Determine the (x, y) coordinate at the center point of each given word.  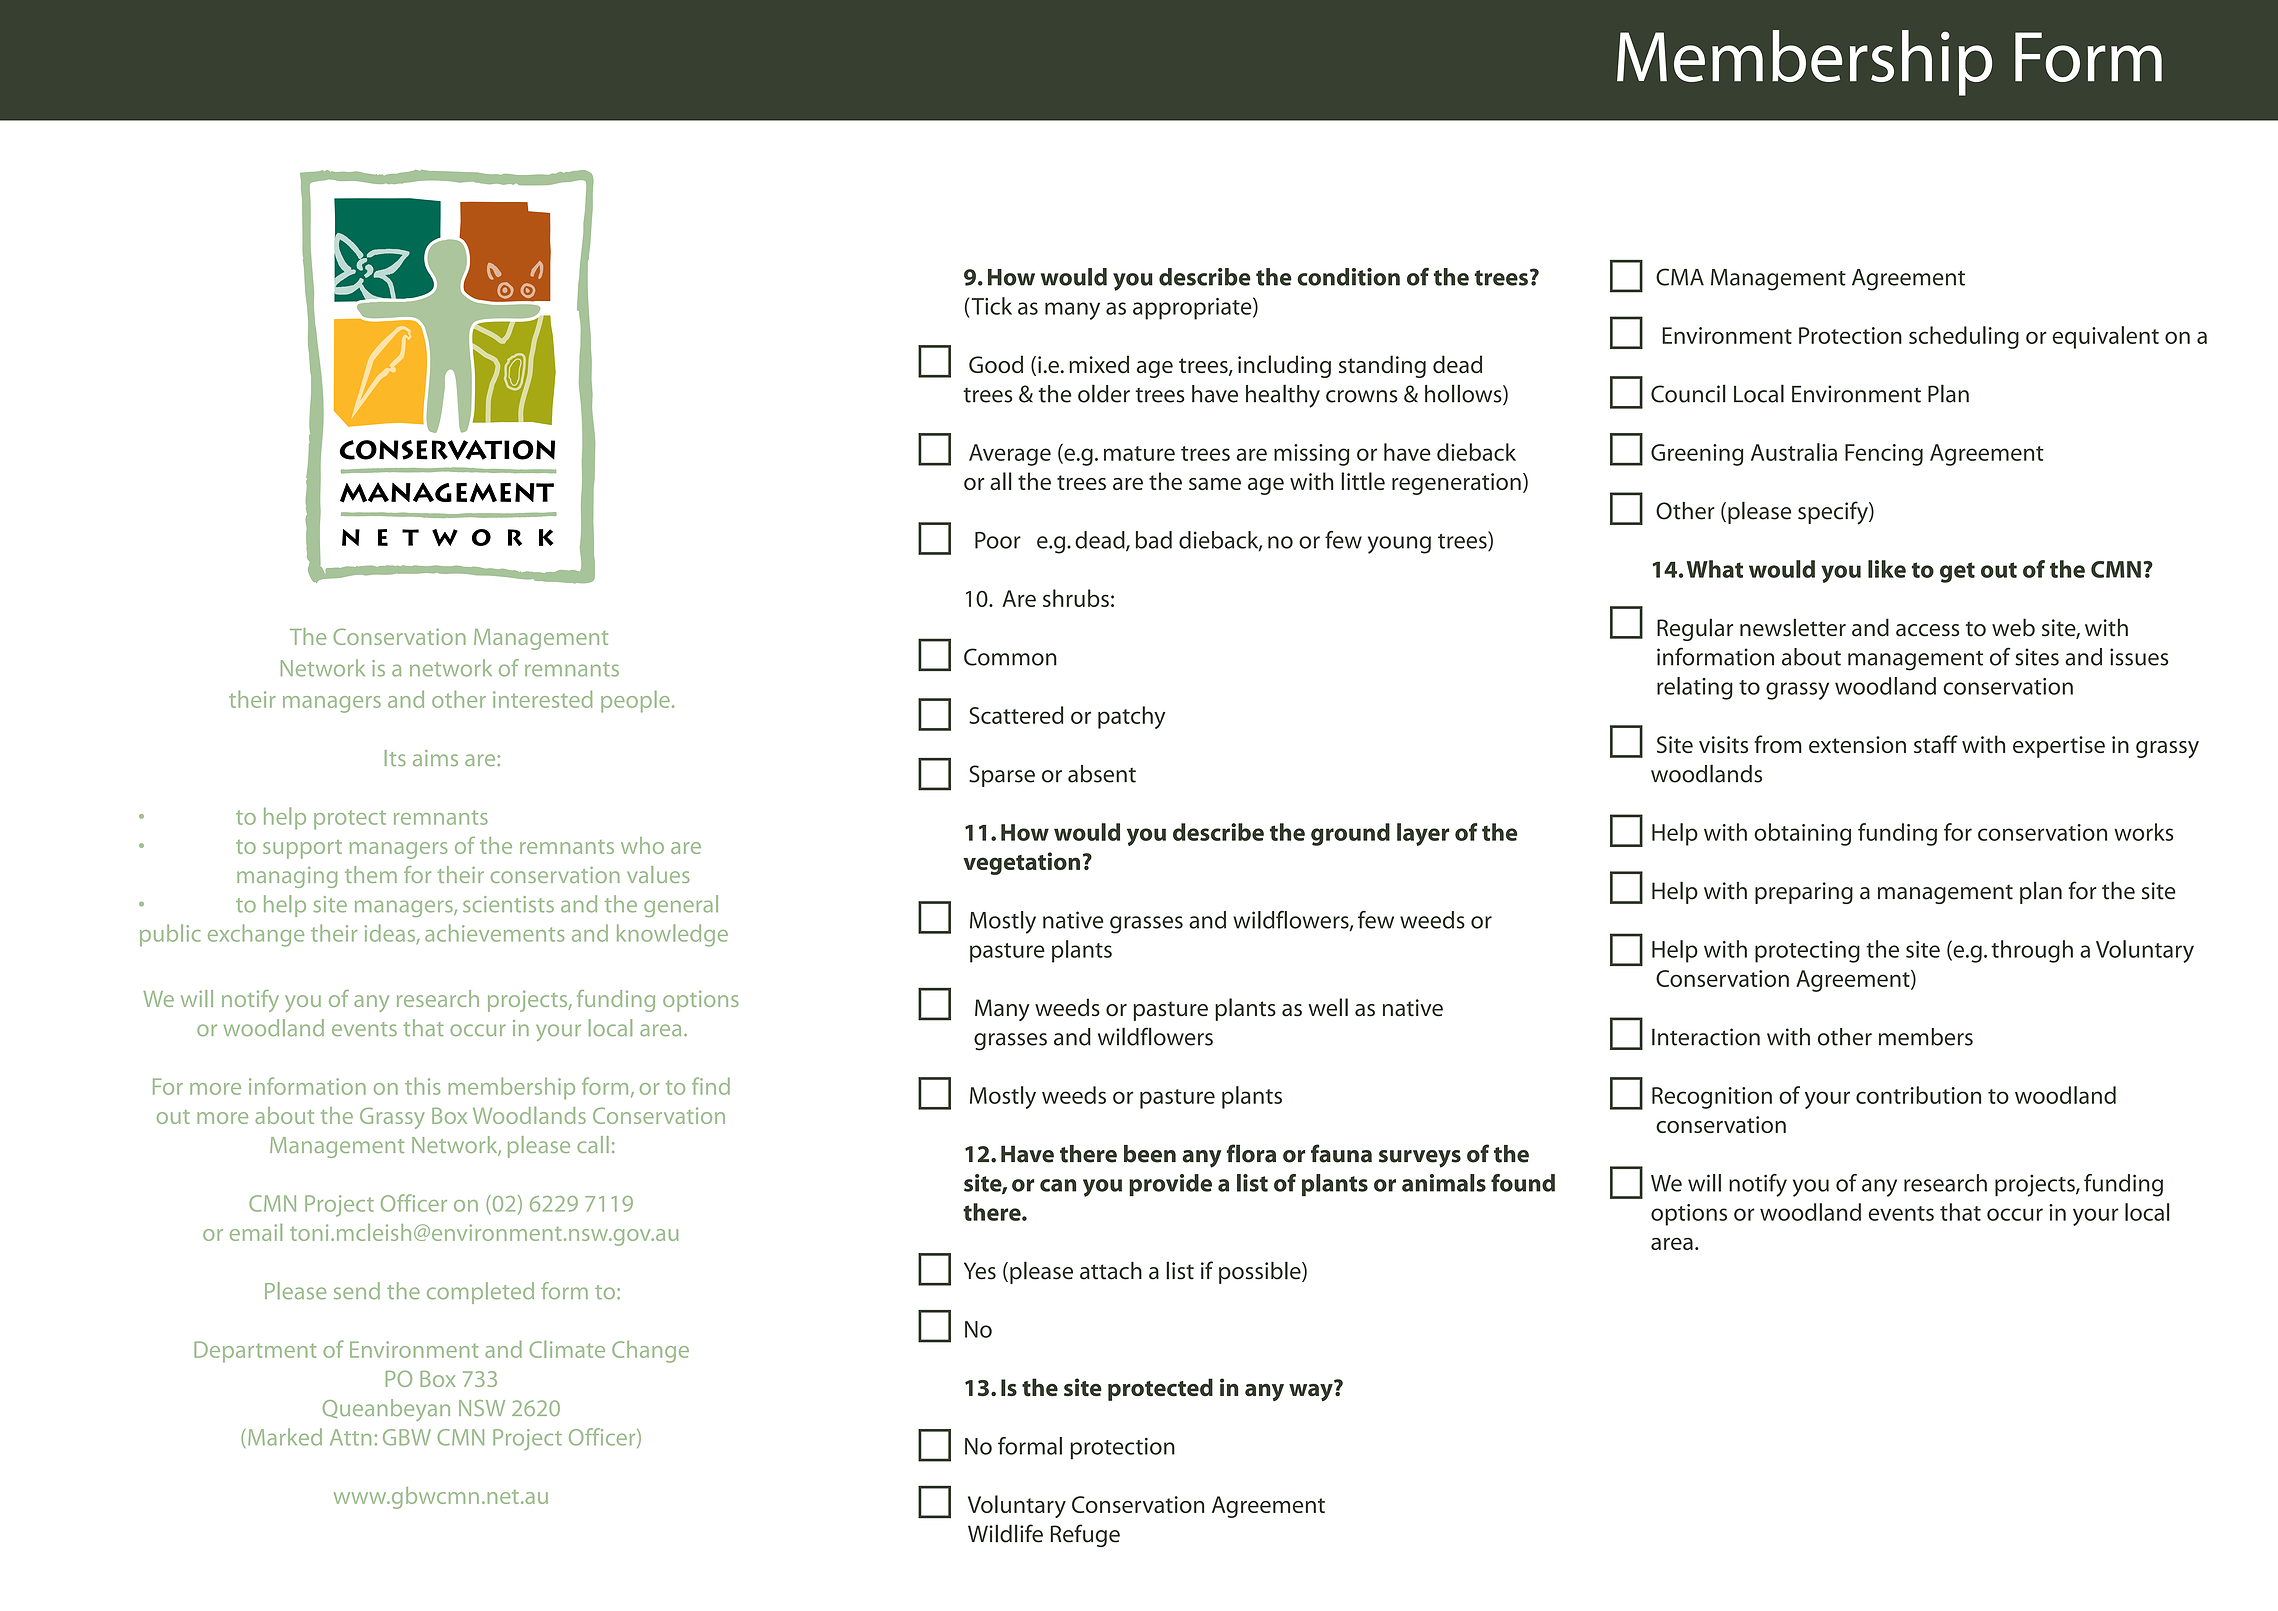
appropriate (1193, 308)
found (1523, 1183)
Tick (992, 306)
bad (1154, 540)
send (357, 1291)
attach (1111, 1270)
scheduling (1964, 337)
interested (542, 699)
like (1887, 569)
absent (1102, 774)
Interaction (1706, 1037)
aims (435, 758)
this (422, 1086)
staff (1936, 744)
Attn (350, 1437)
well (1328, 1007)
